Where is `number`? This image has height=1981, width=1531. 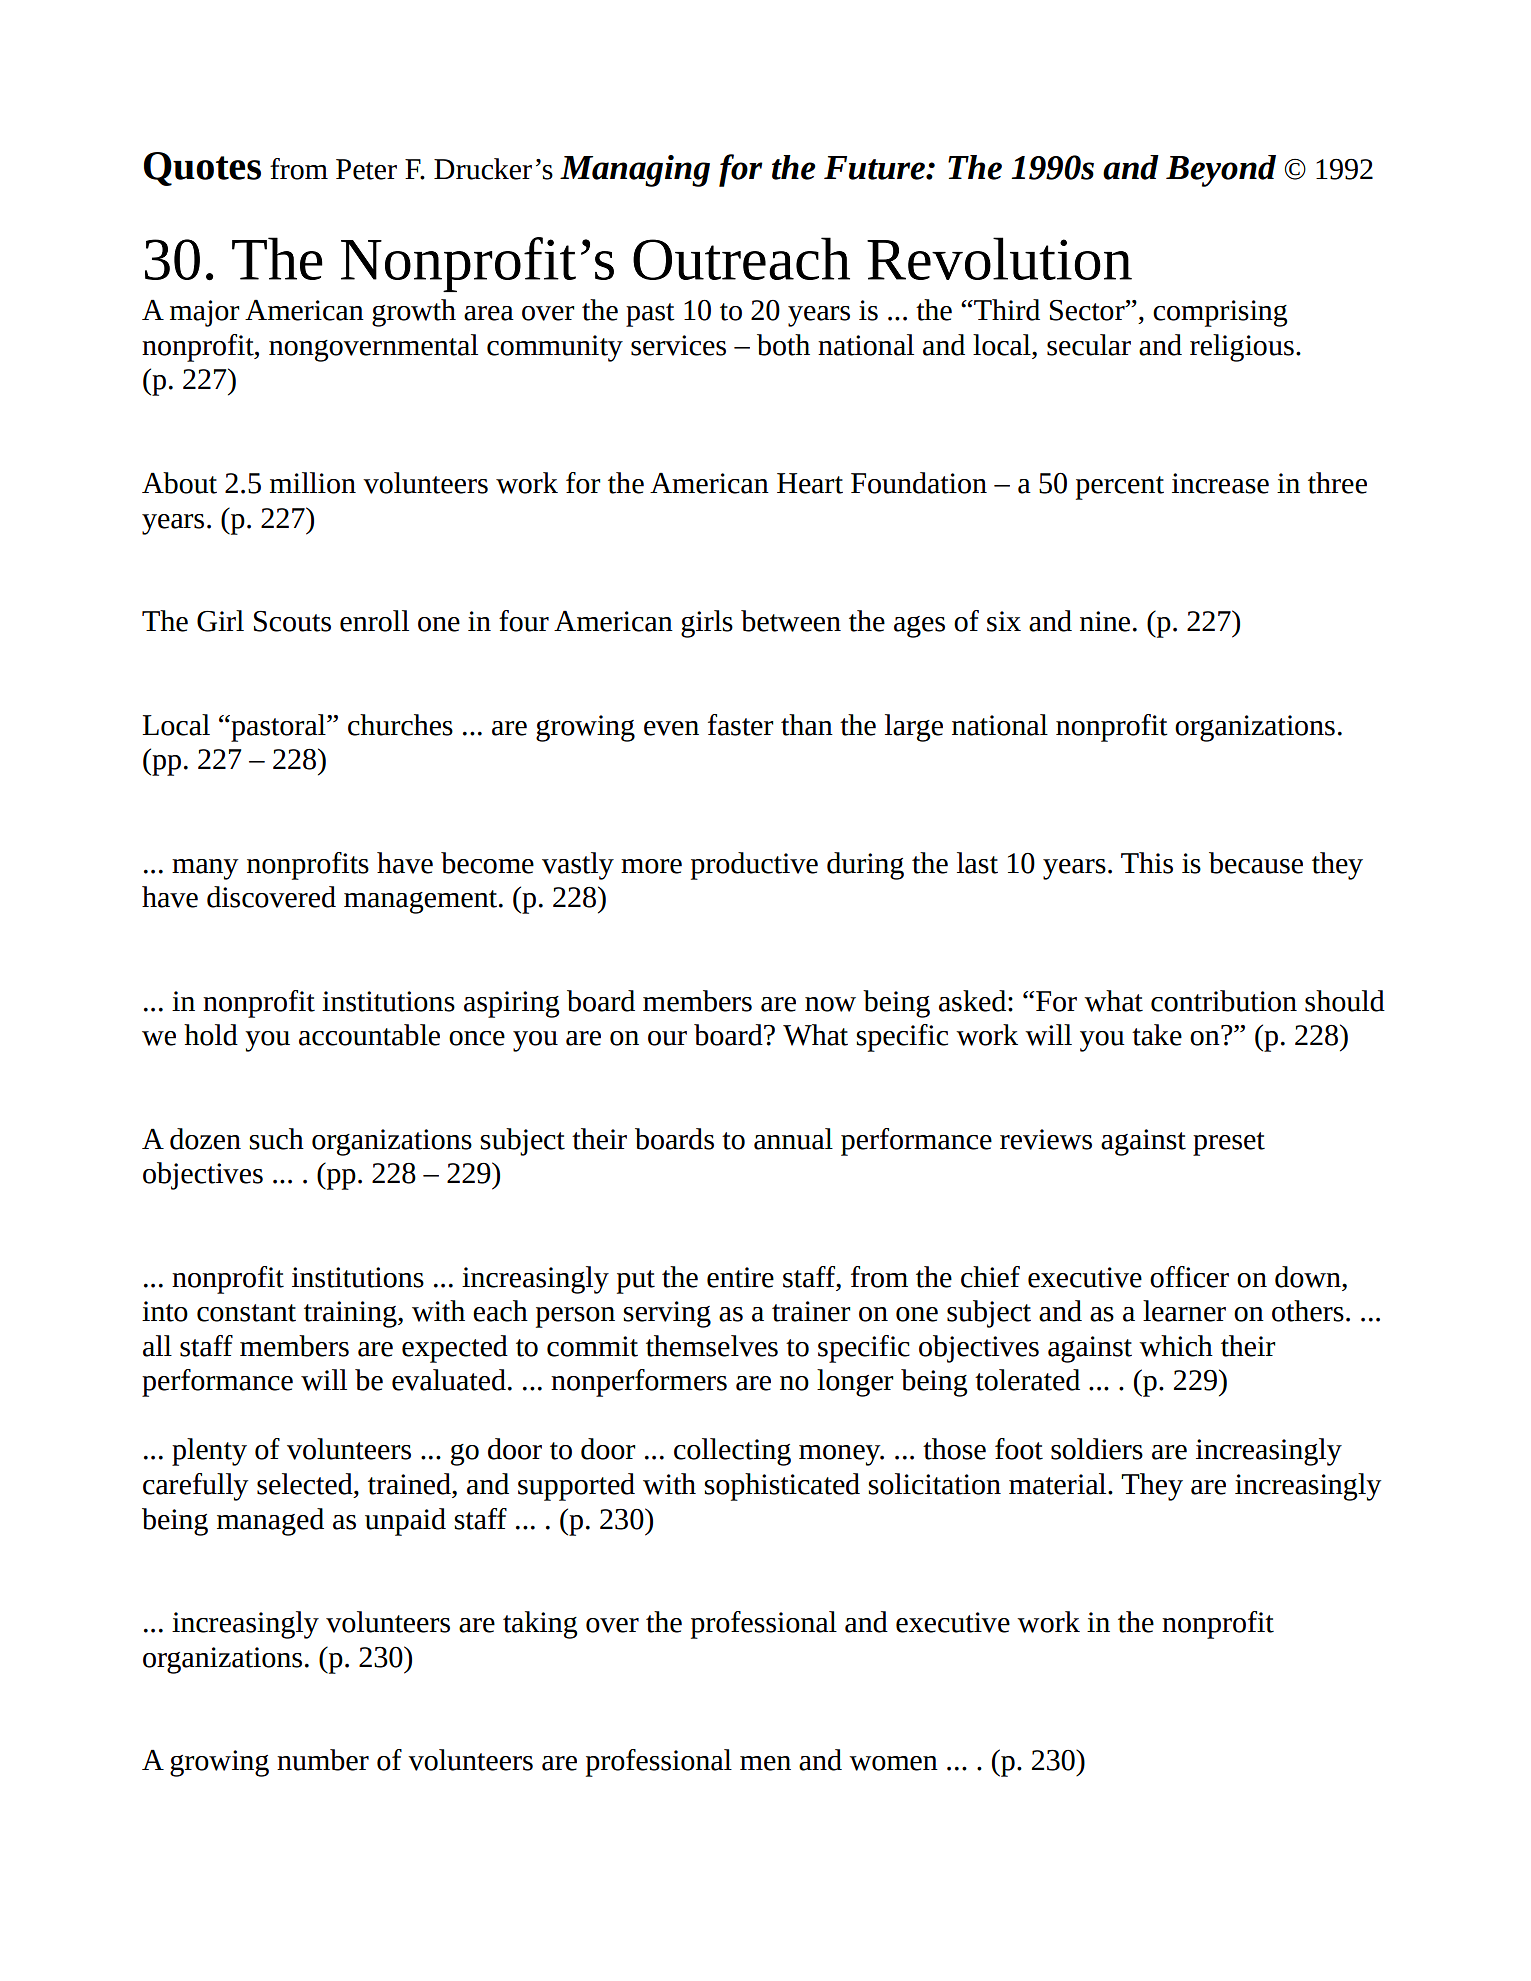 number is located at coordinates (323, 1760).
